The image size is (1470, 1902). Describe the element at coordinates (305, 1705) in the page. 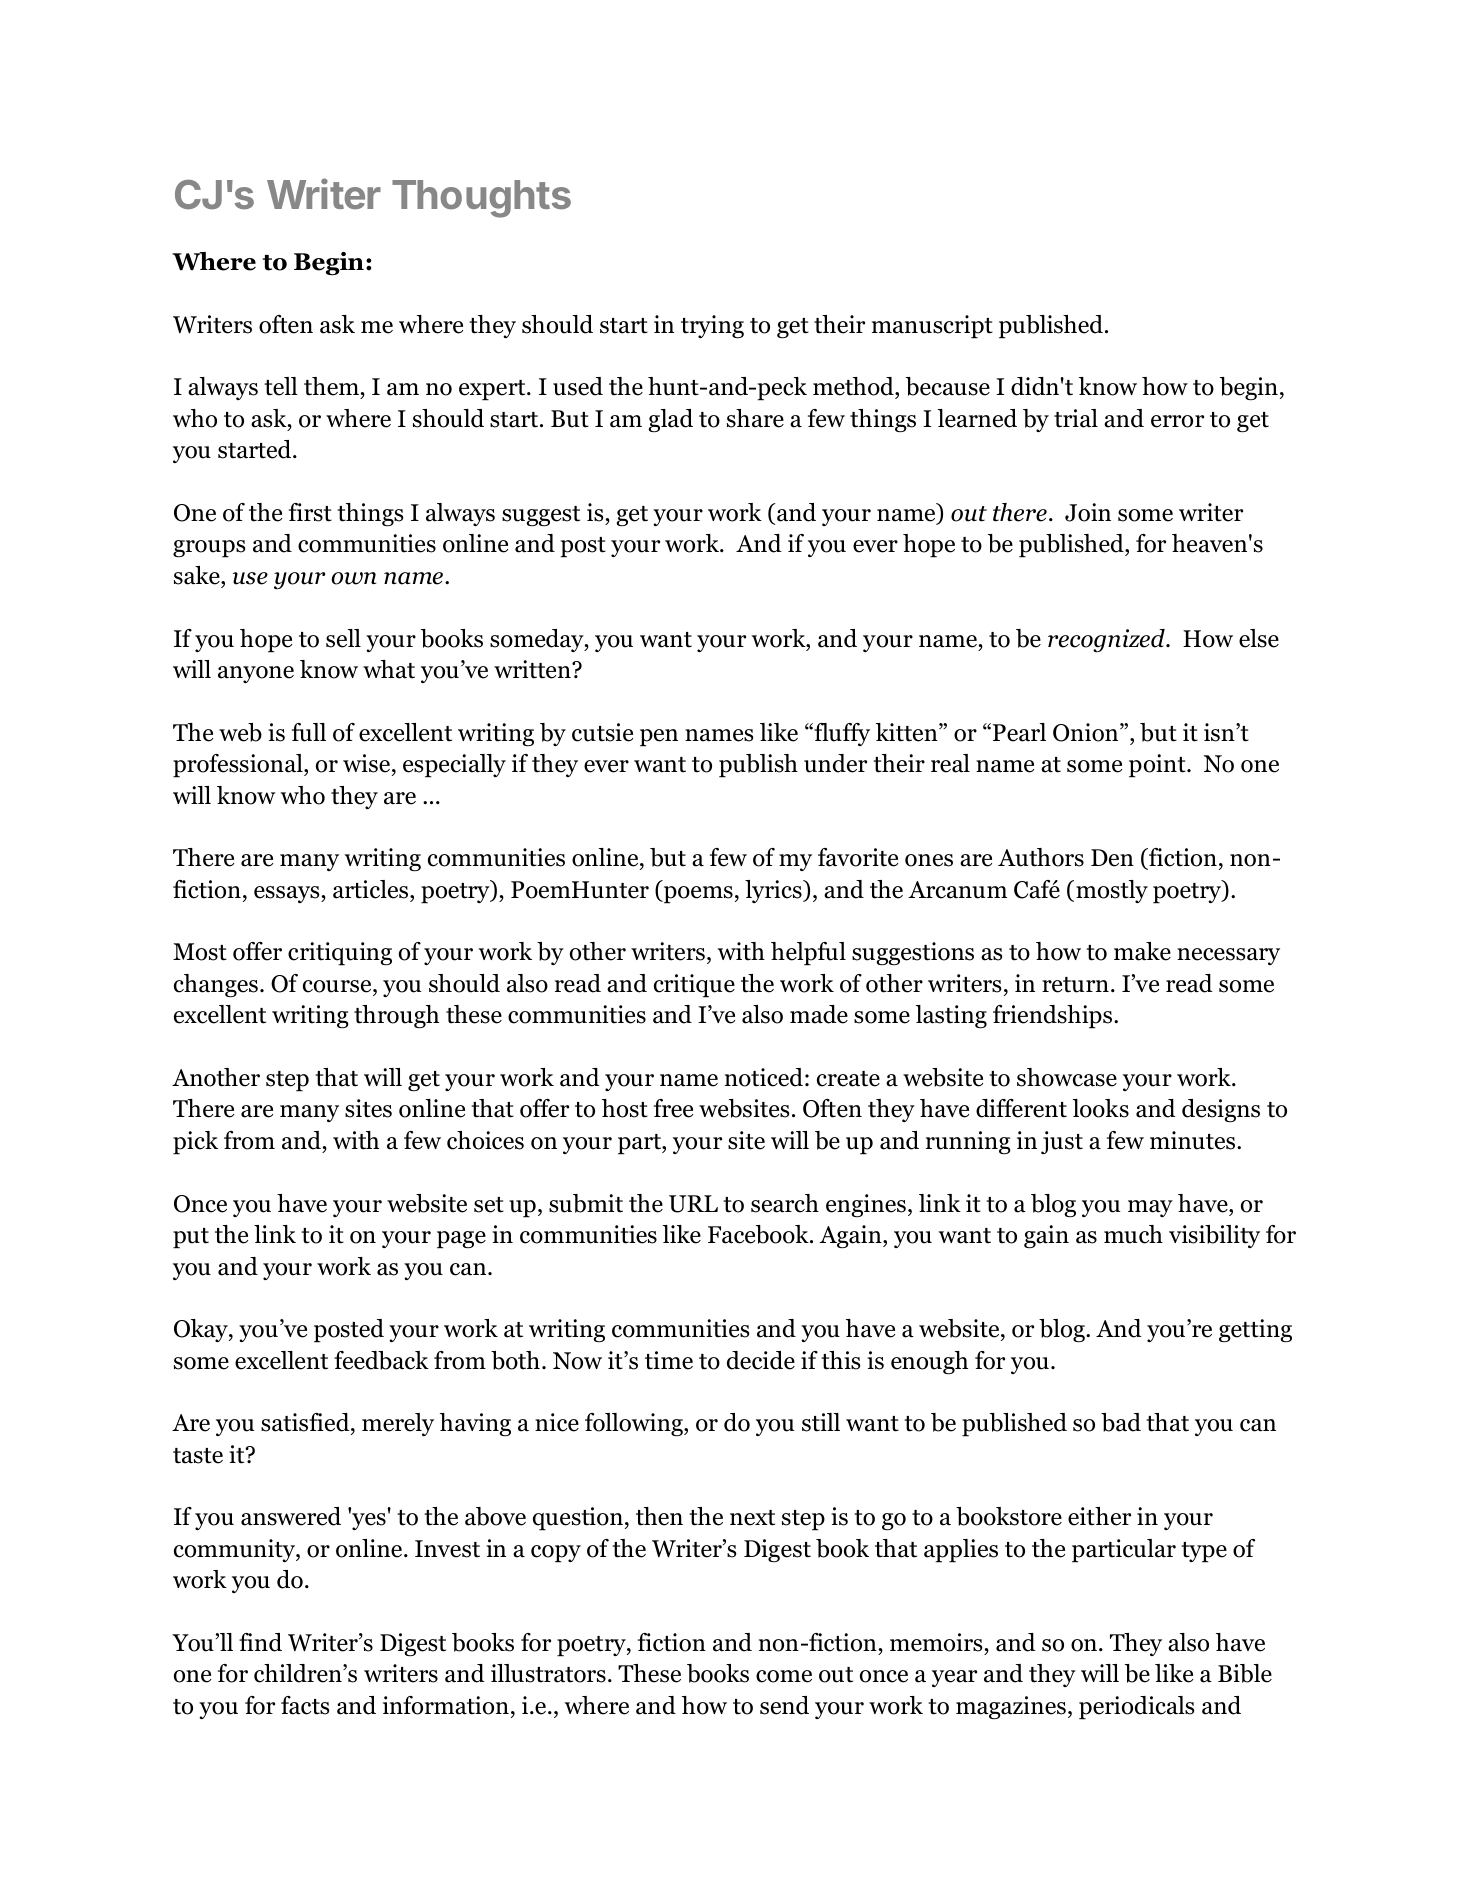

I see `facts` at that location.
